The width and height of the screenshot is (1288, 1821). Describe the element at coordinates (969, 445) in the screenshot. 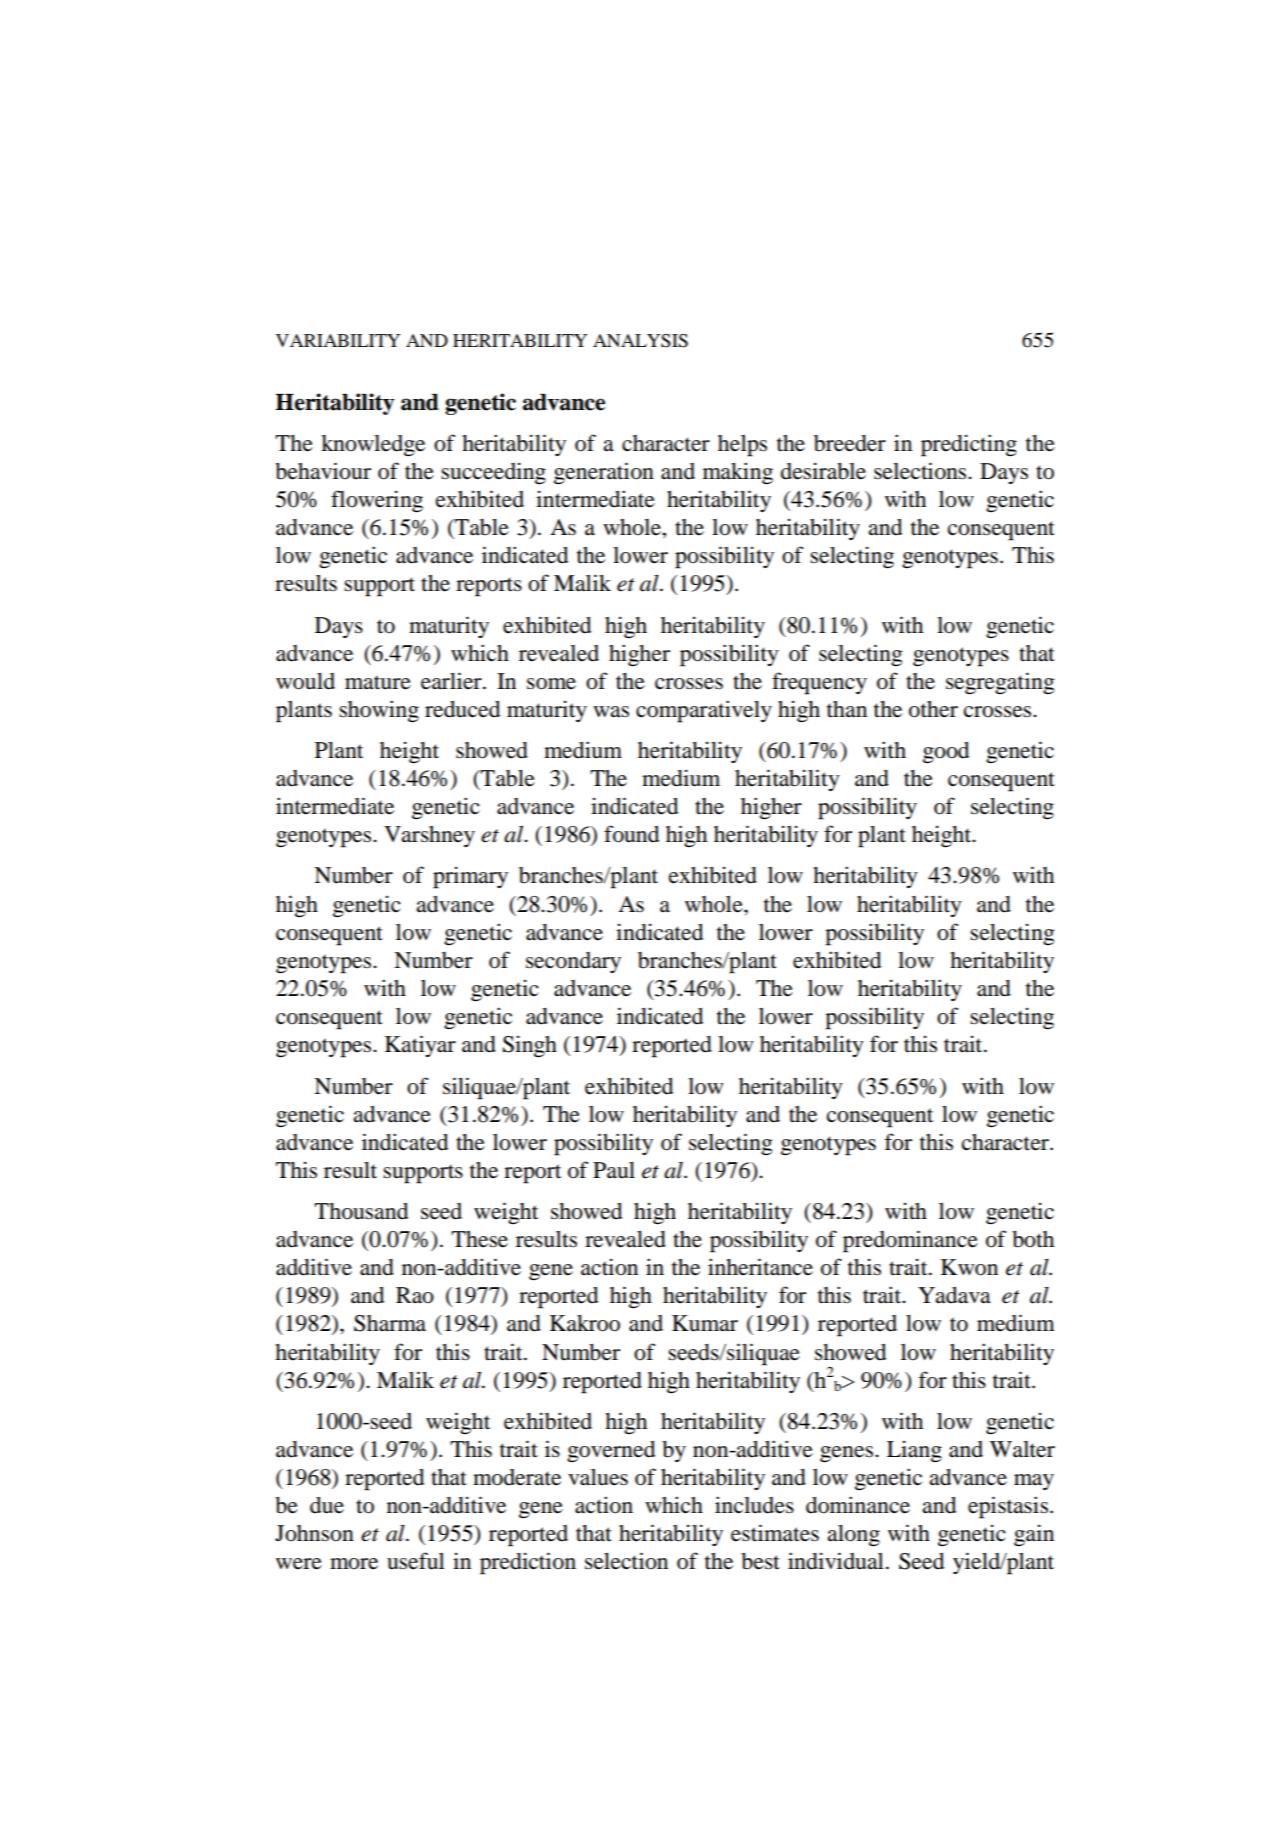

I see `predicting` at that location.
